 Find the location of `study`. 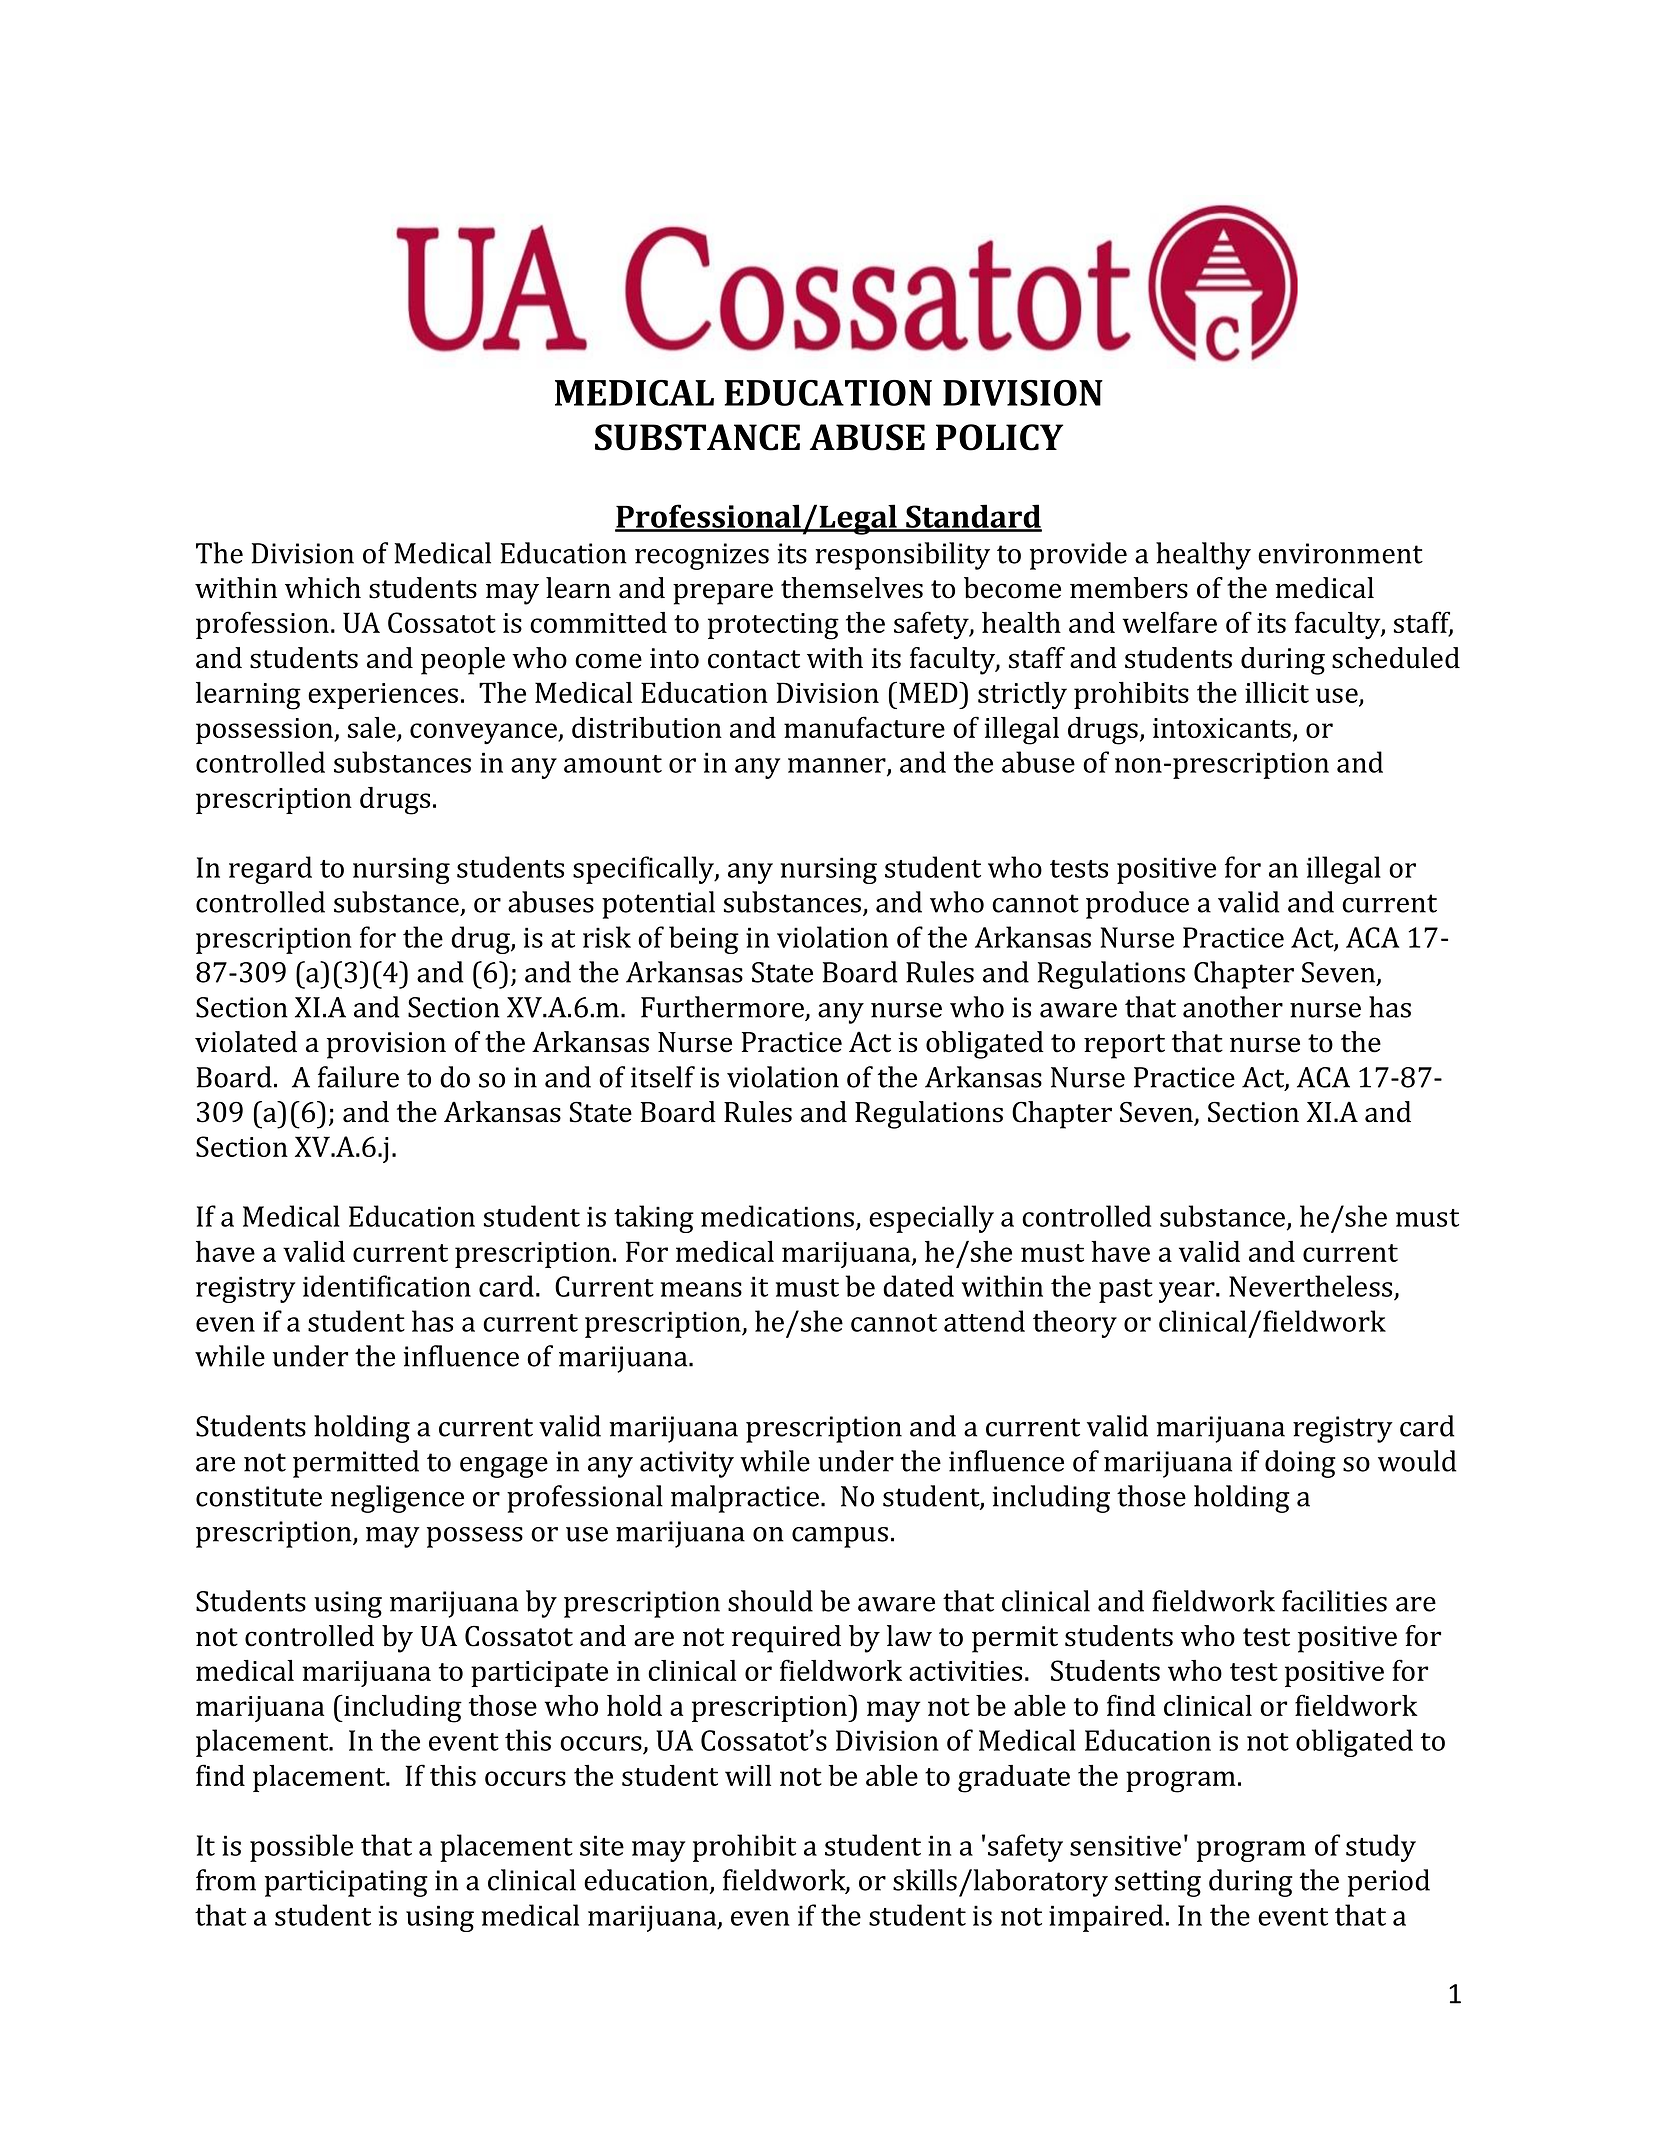

study is located at coordinates (1381, 1848).
